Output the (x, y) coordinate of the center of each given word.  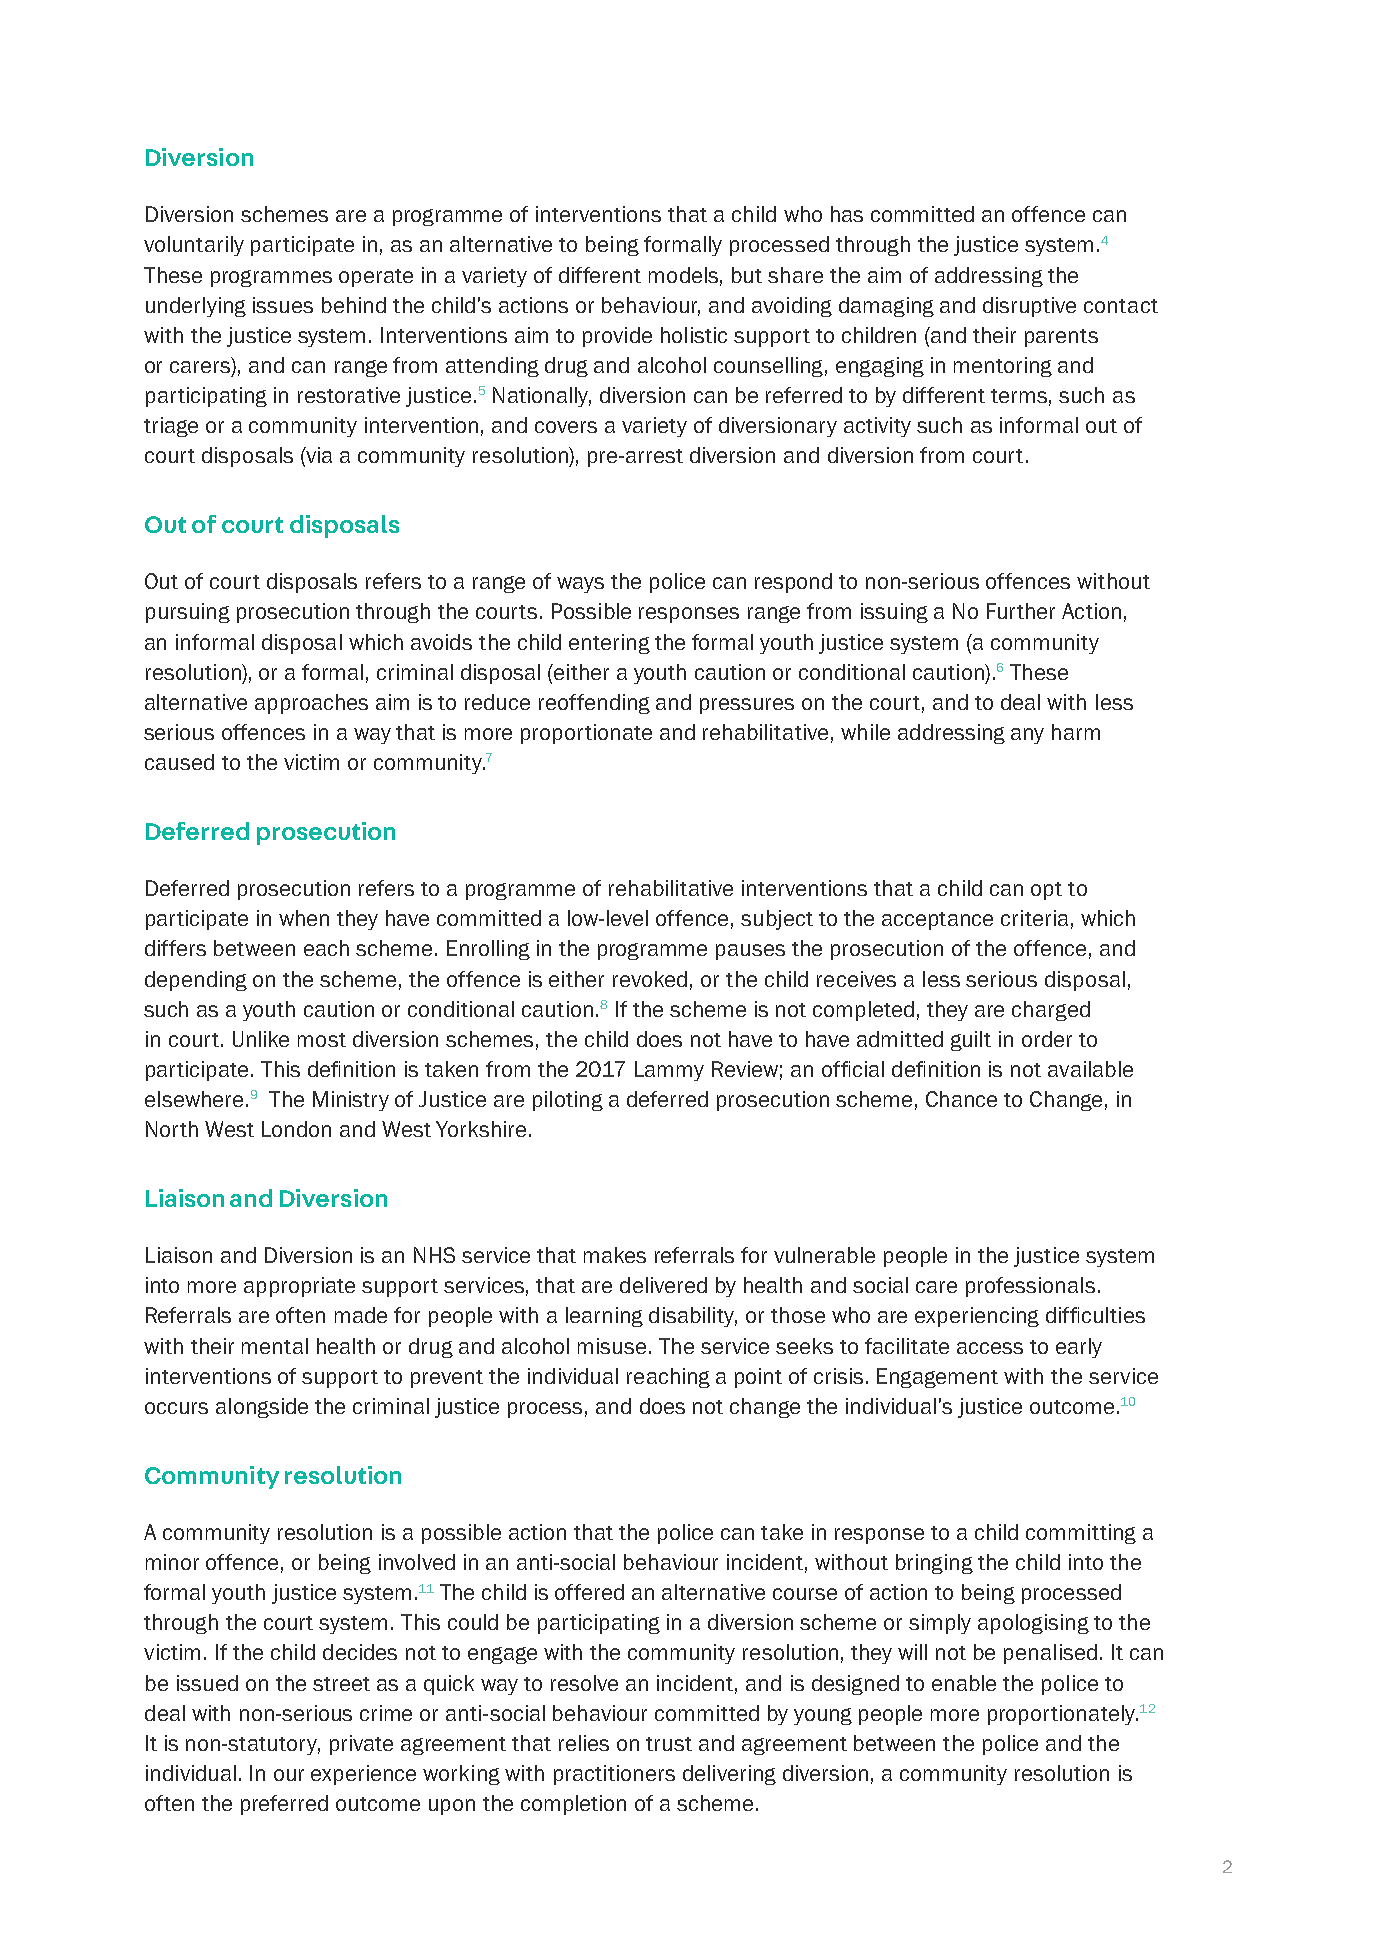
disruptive (1029, 307)
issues (283, 305)
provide (617, 337)
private (361, 1745)
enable (964, 1683)
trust (669, 1744)
